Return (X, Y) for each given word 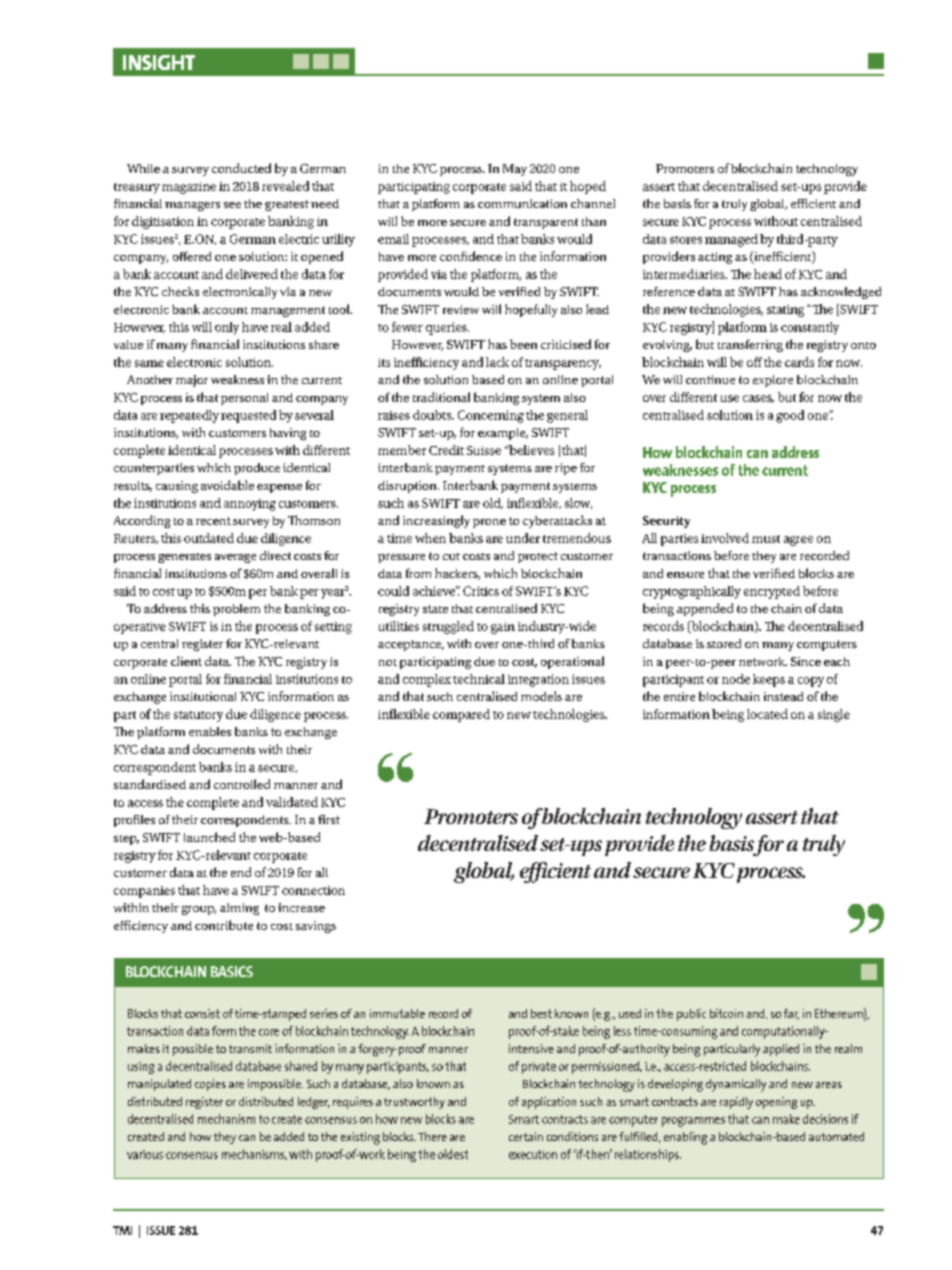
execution (533, 1154)
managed (731, 240)
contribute (224, 925)
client (186, 661)
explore (773, 381)
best (541, 1013)
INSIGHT (159, 62)
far (791, 1014)
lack (497, 362)
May (515, 170)
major (192, 381)
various (145, 1154)
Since (806, 661)
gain (503, 628)
